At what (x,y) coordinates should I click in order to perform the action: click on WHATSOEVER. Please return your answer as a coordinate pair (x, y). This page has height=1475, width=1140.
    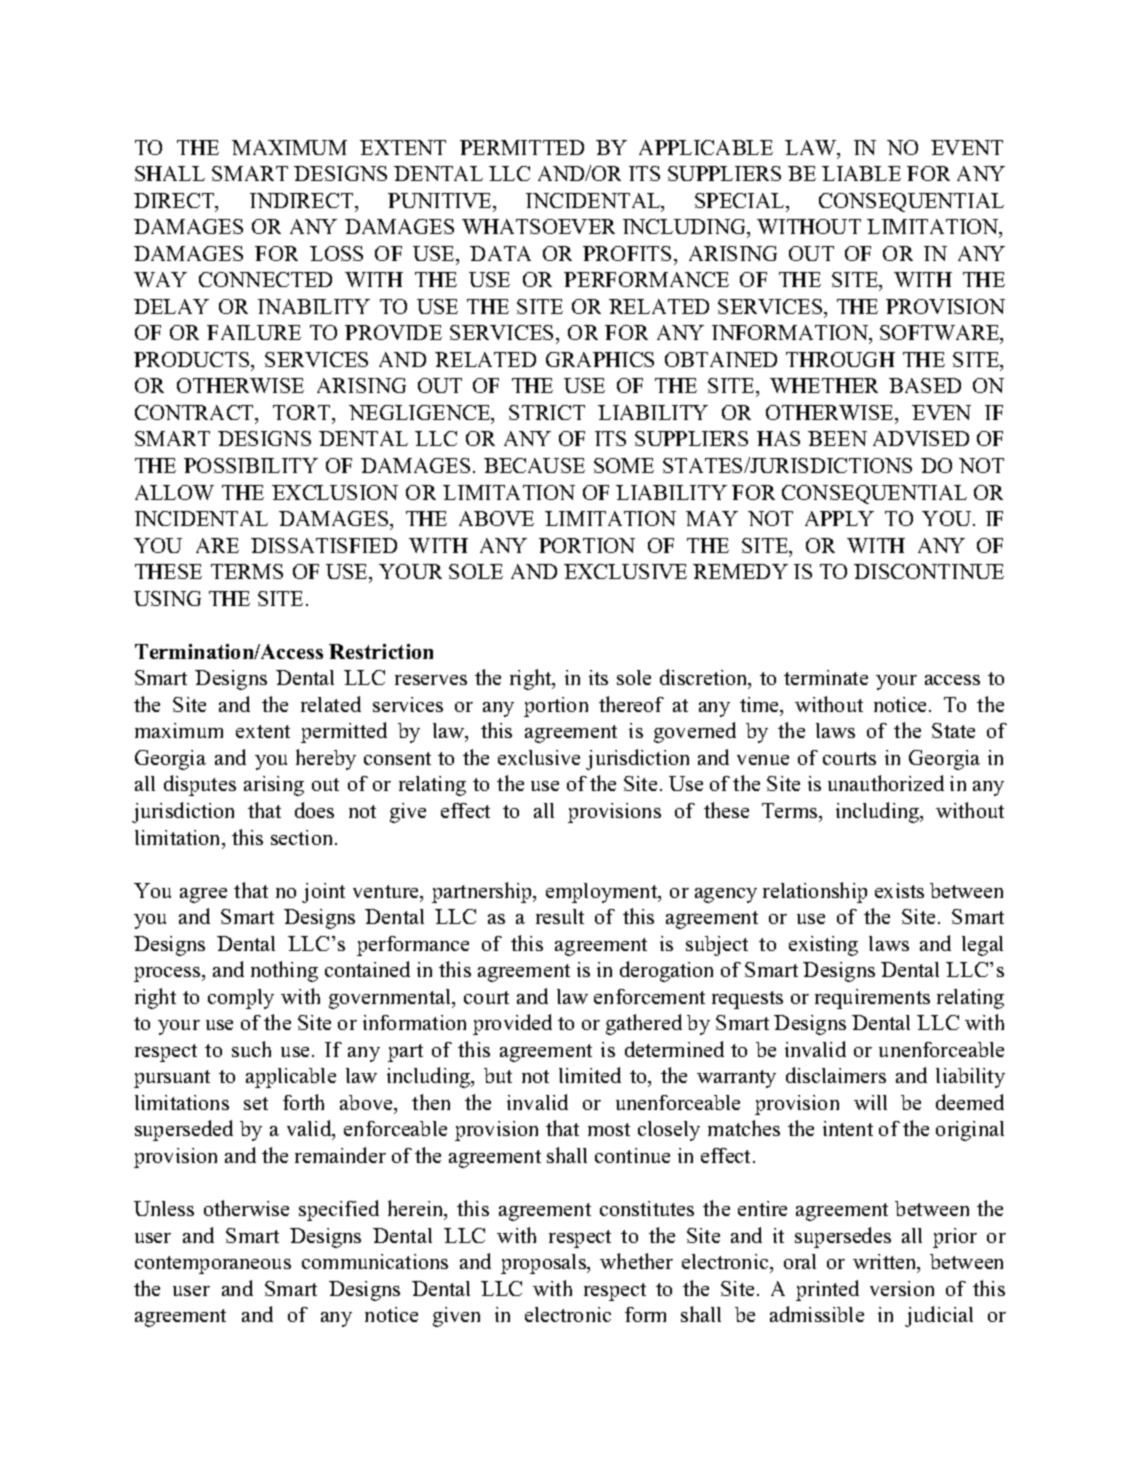
    Looking at the image, I should click on (538, 226).
